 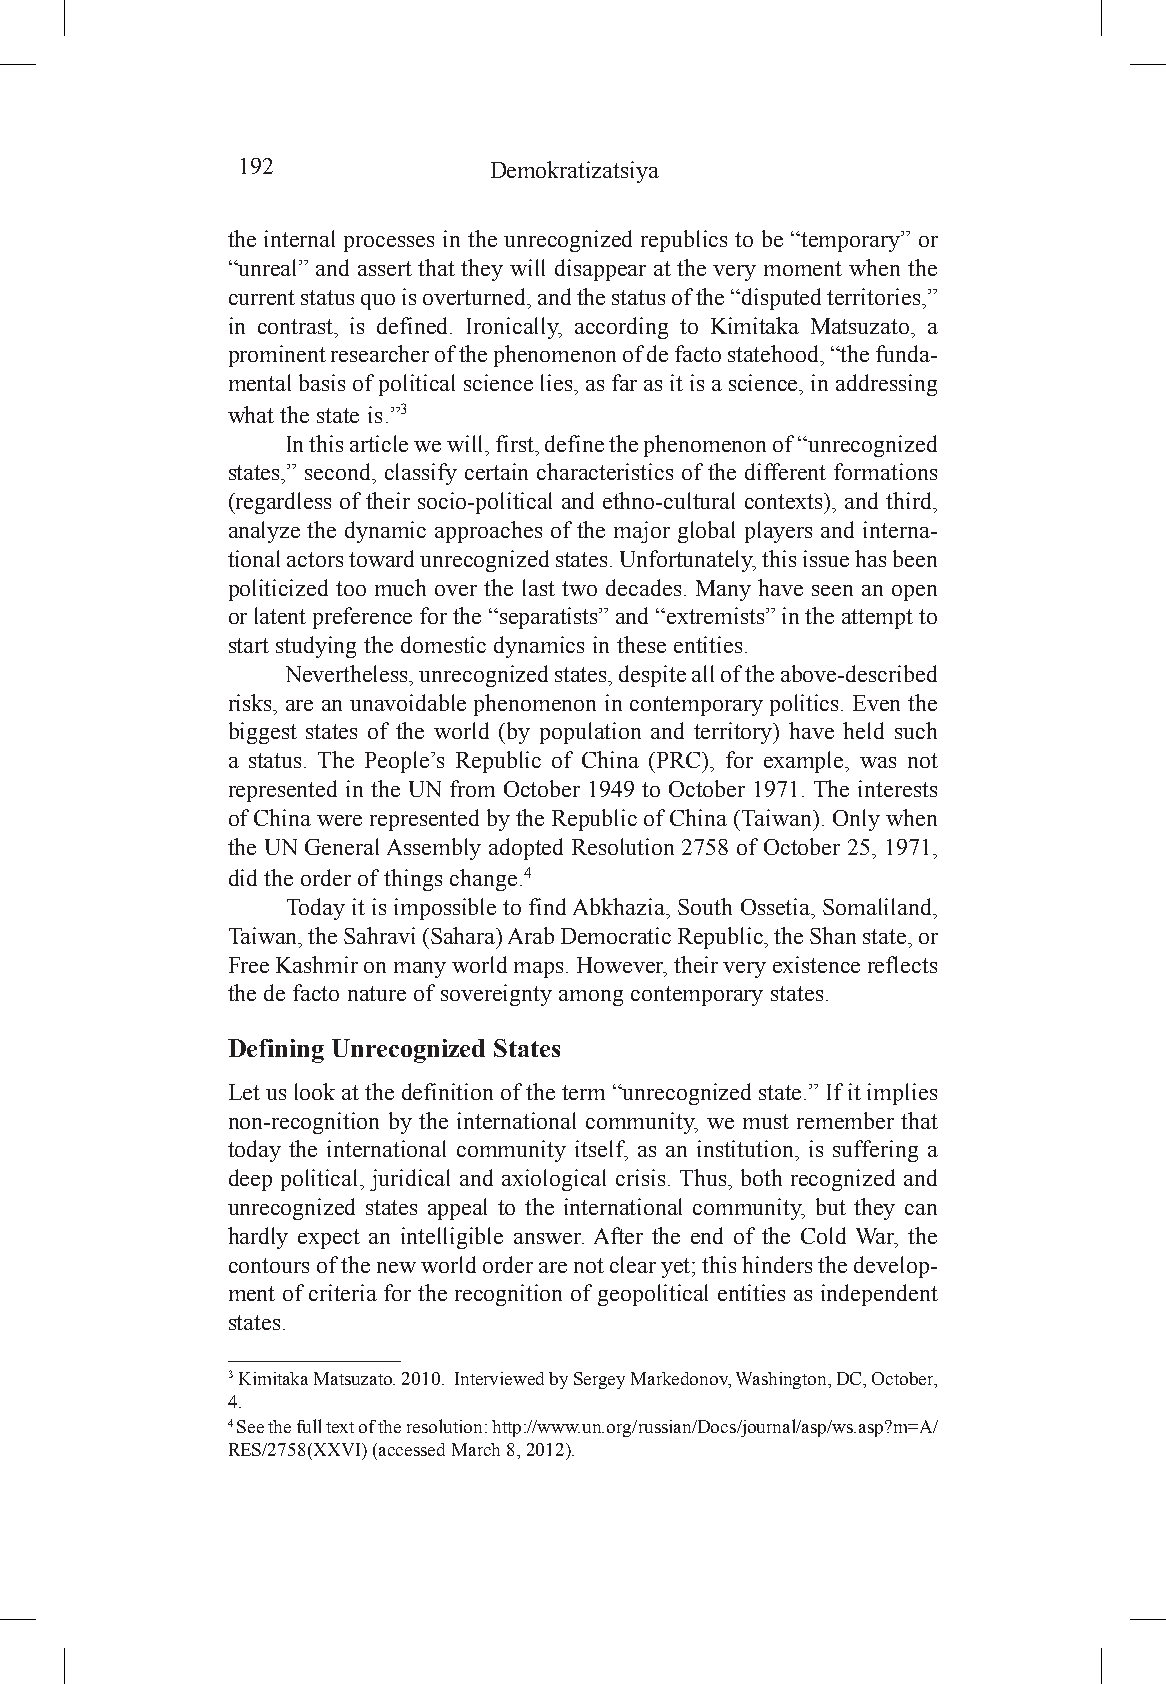 I want to click on studying, so click(x=316, y=647).
